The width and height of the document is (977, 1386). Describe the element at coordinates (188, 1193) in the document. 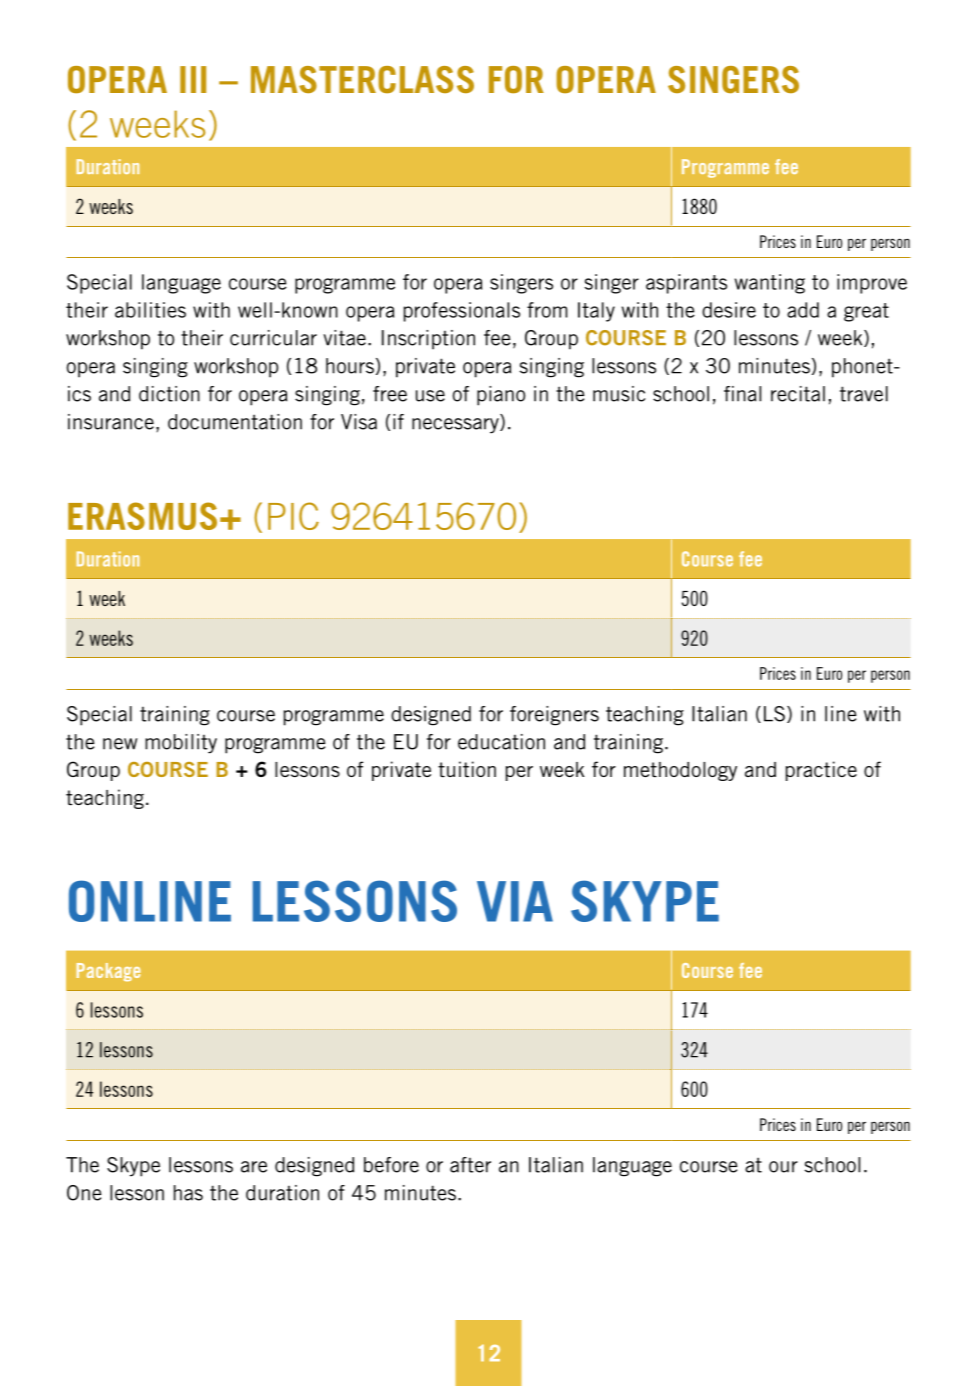

I see `has` at that location.
